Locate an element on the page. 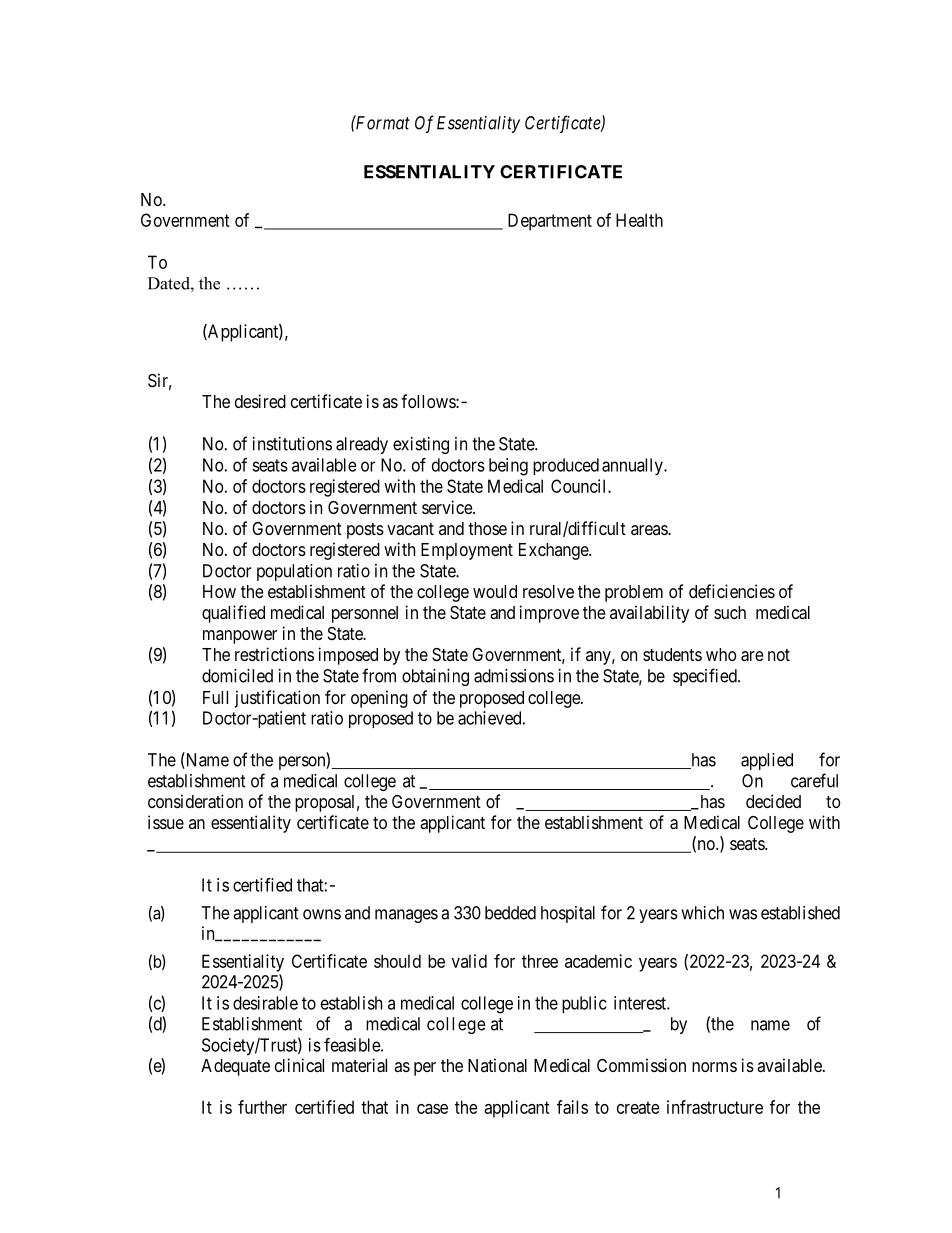 The image size is (952, 1233). Department is located at coordinates (550, 222).
